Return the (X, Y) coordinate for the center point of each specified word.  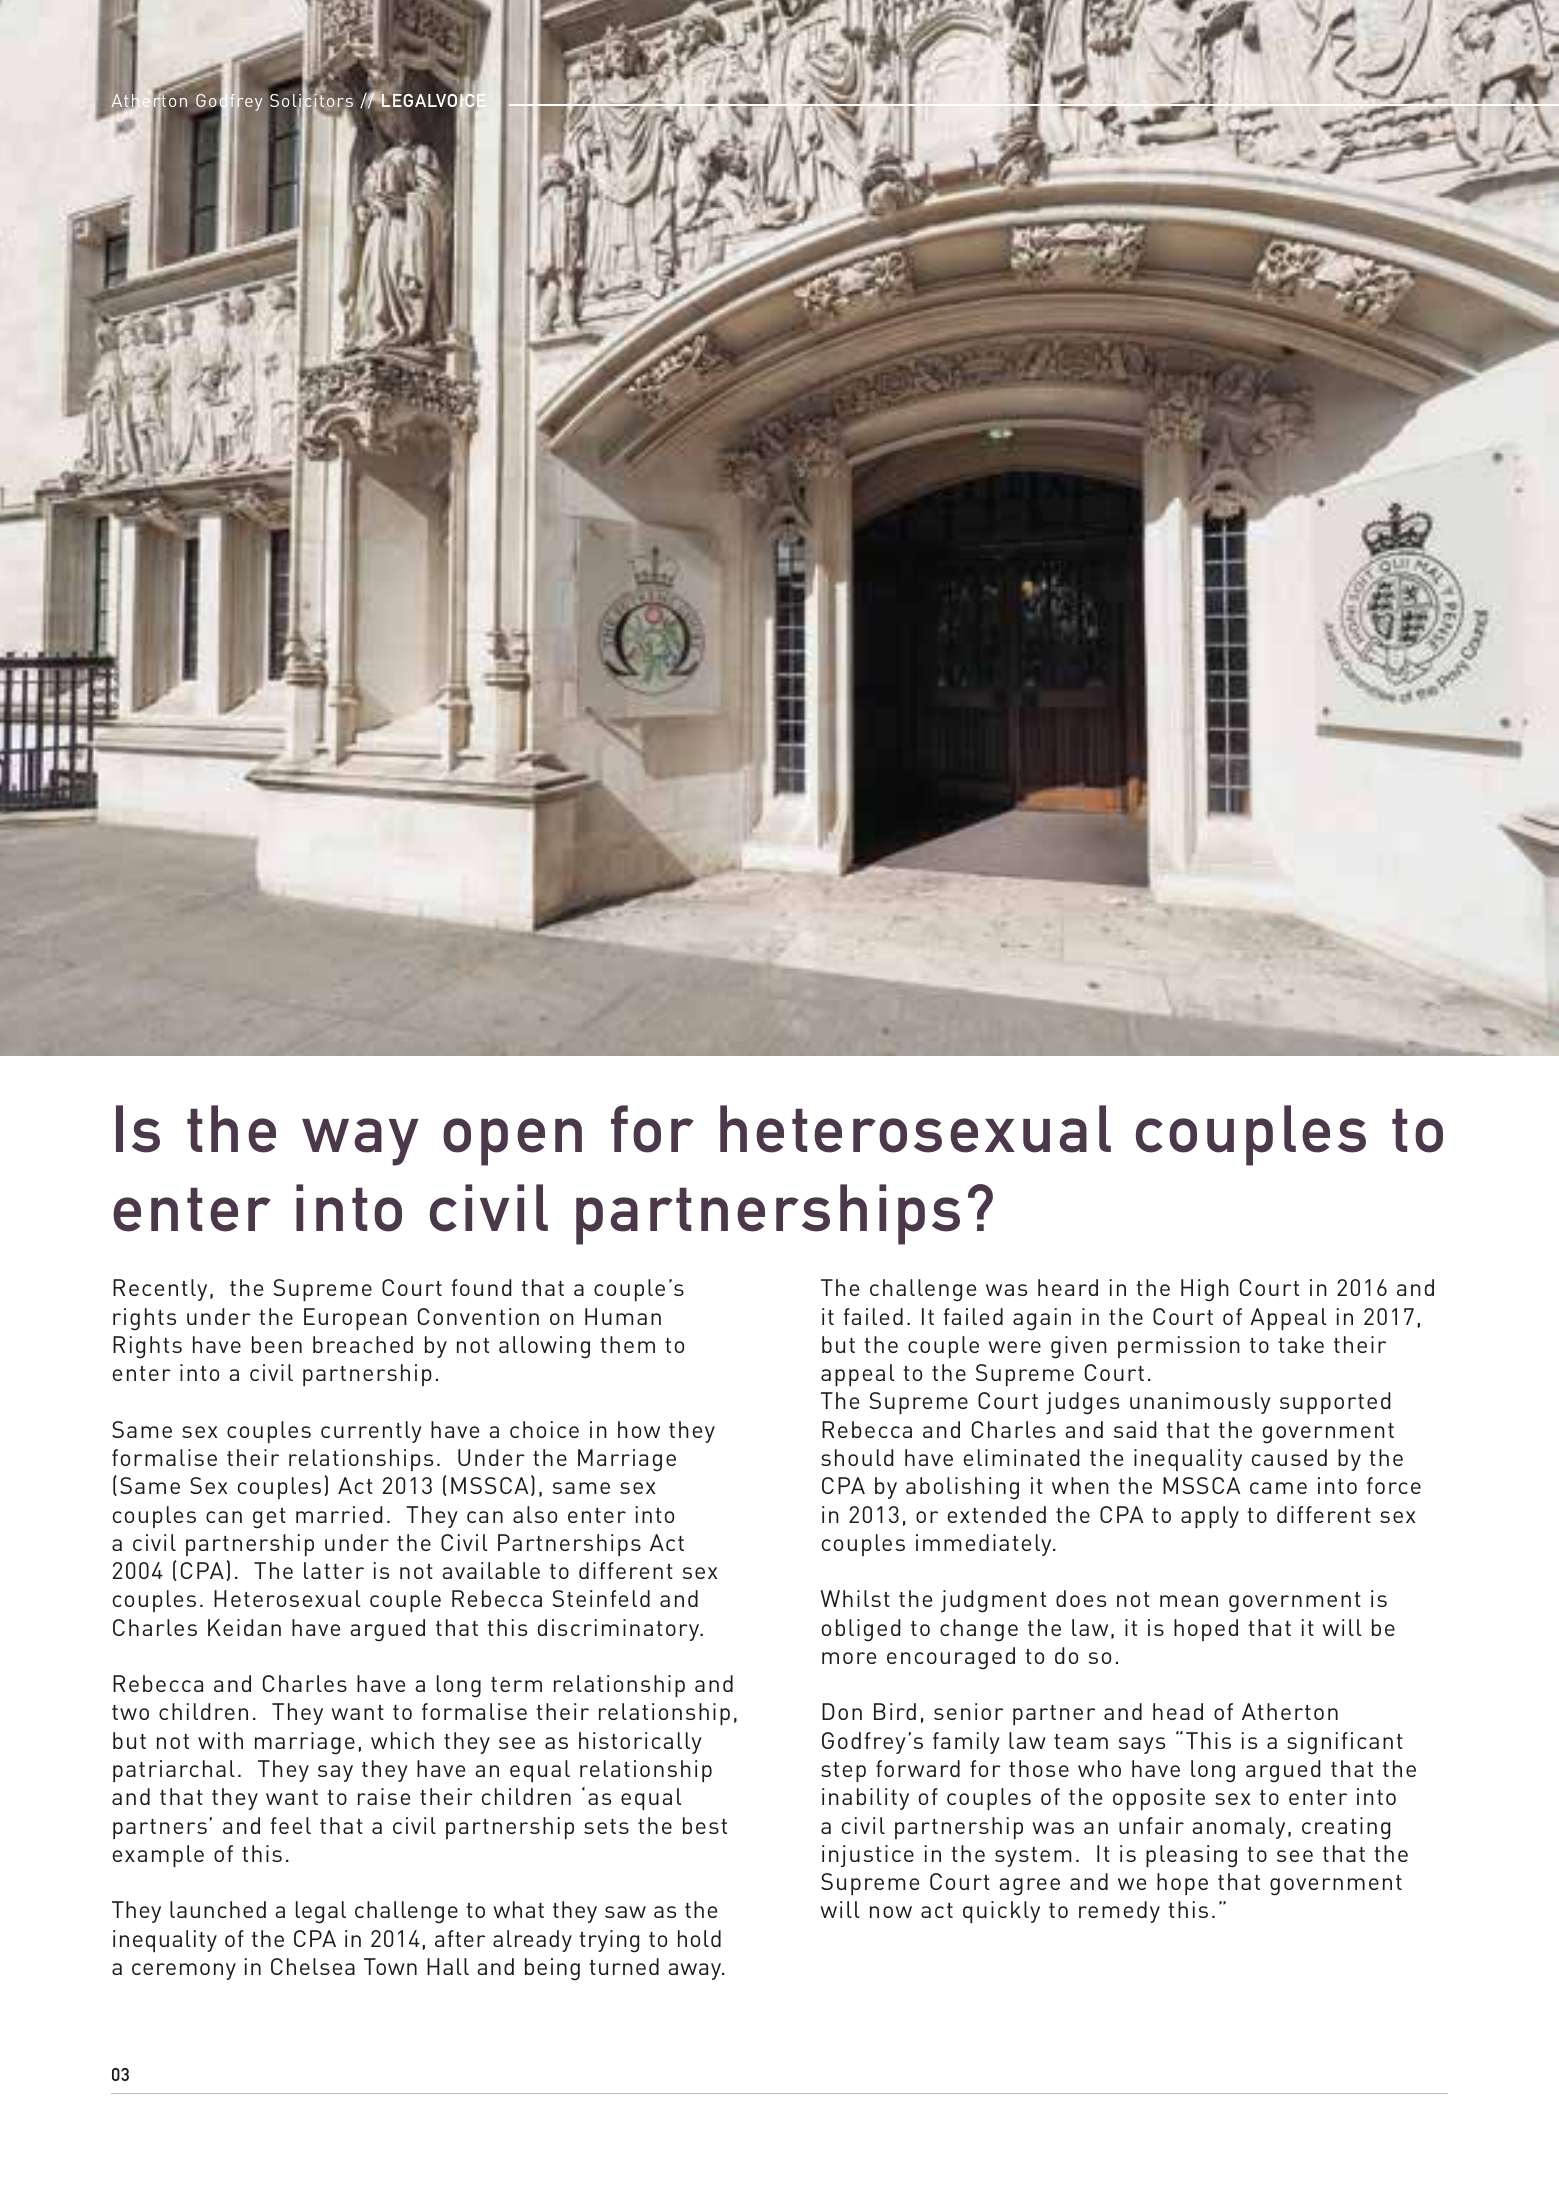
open (512, 1142)
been (277, 1344)
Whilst (855, 1598)
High (1205, 1290)
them (627, 1344)
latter (334, 1570)
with (220, 1740)
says (1142, 1745)
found (482, 1287)
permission (1179, 1347)
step (843, 1772)
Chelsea (313, 1966)
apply (1210, 1517)
